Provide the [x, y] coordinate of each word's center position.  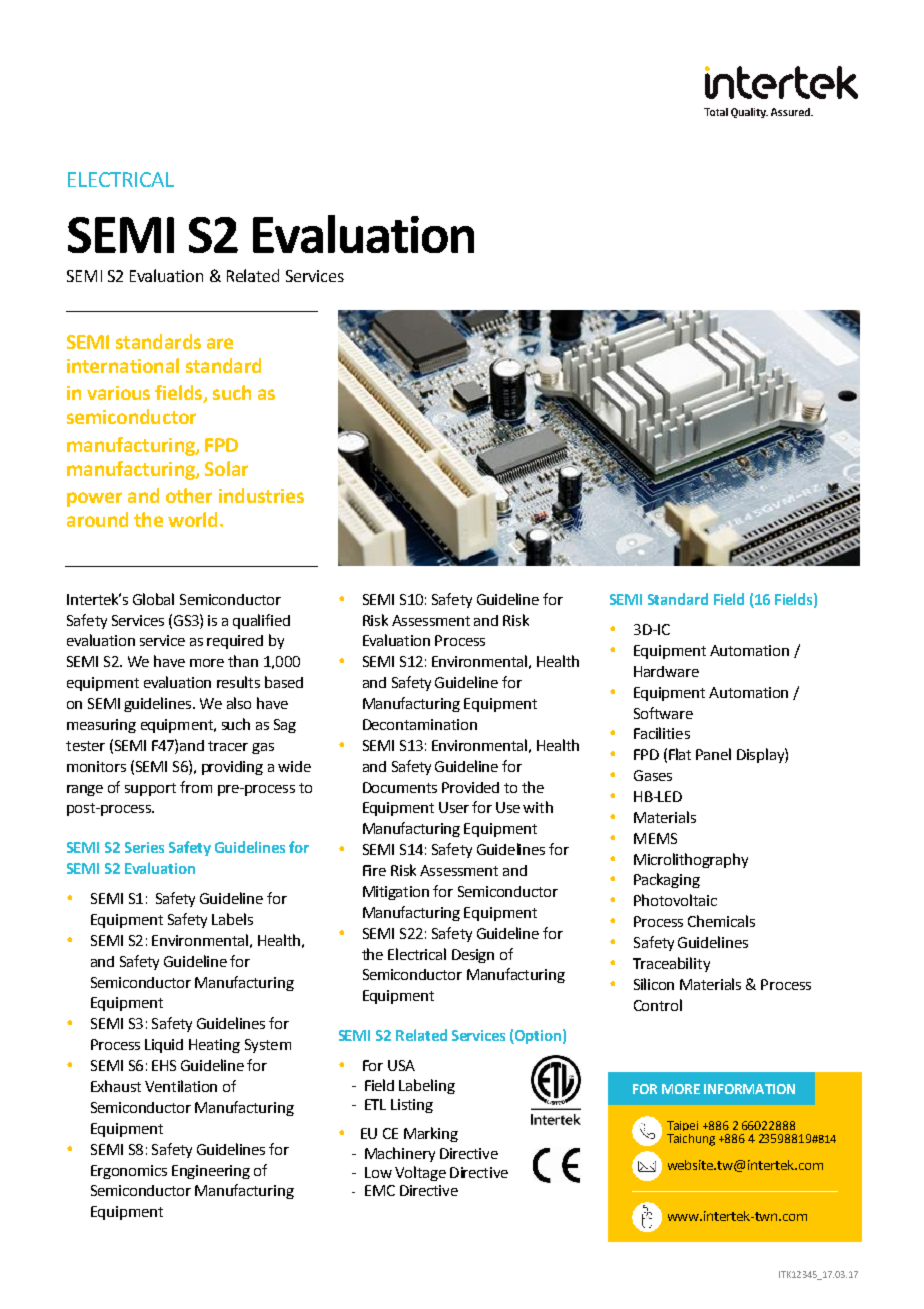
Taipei [682, 1126]
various [118, 393]
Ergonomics [129, 1172]
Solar [226, 468]
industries [261, 495]
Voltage [420, 1173]
